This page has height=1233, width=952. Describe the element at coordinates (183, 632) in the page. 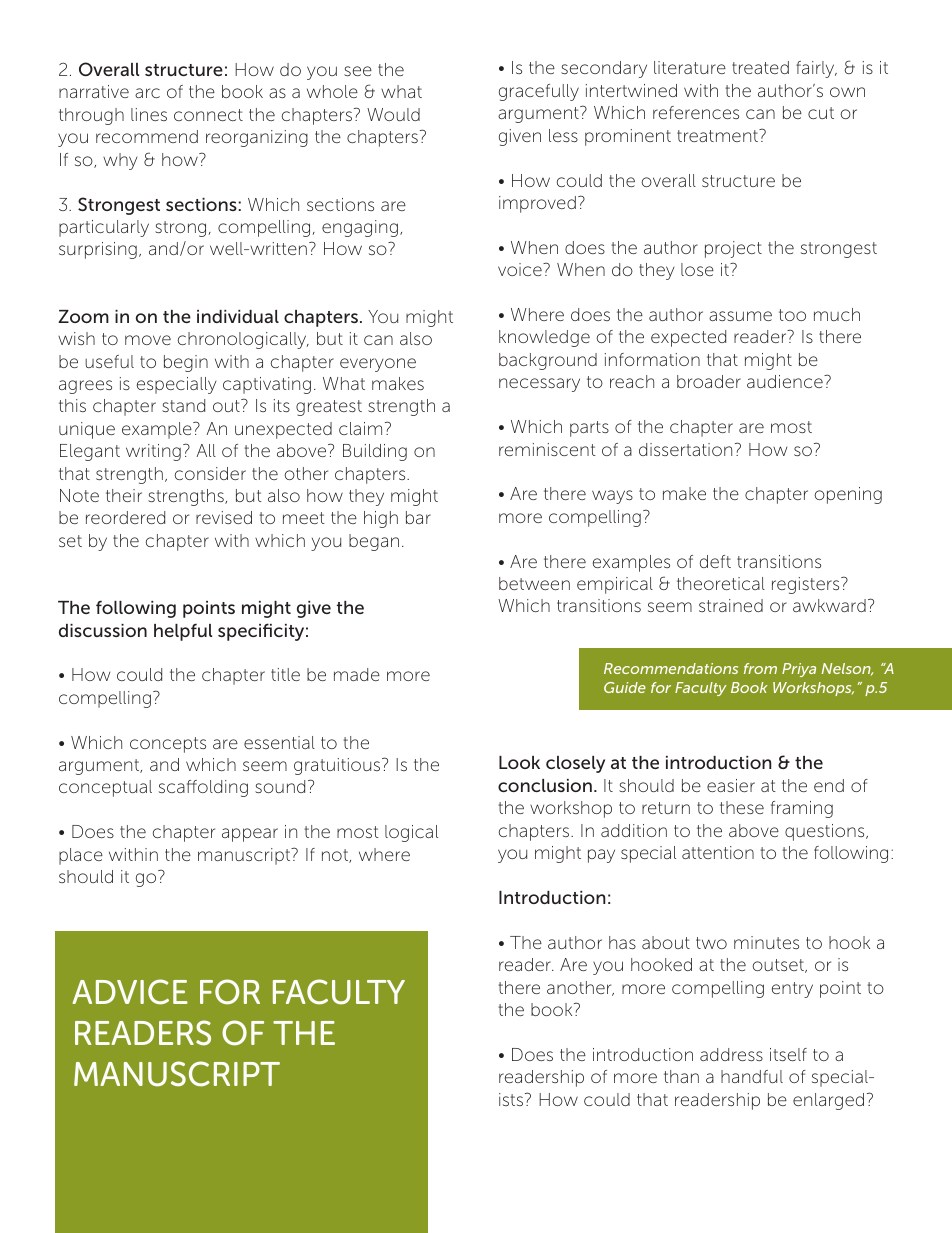

I see `helpful` at that location.
